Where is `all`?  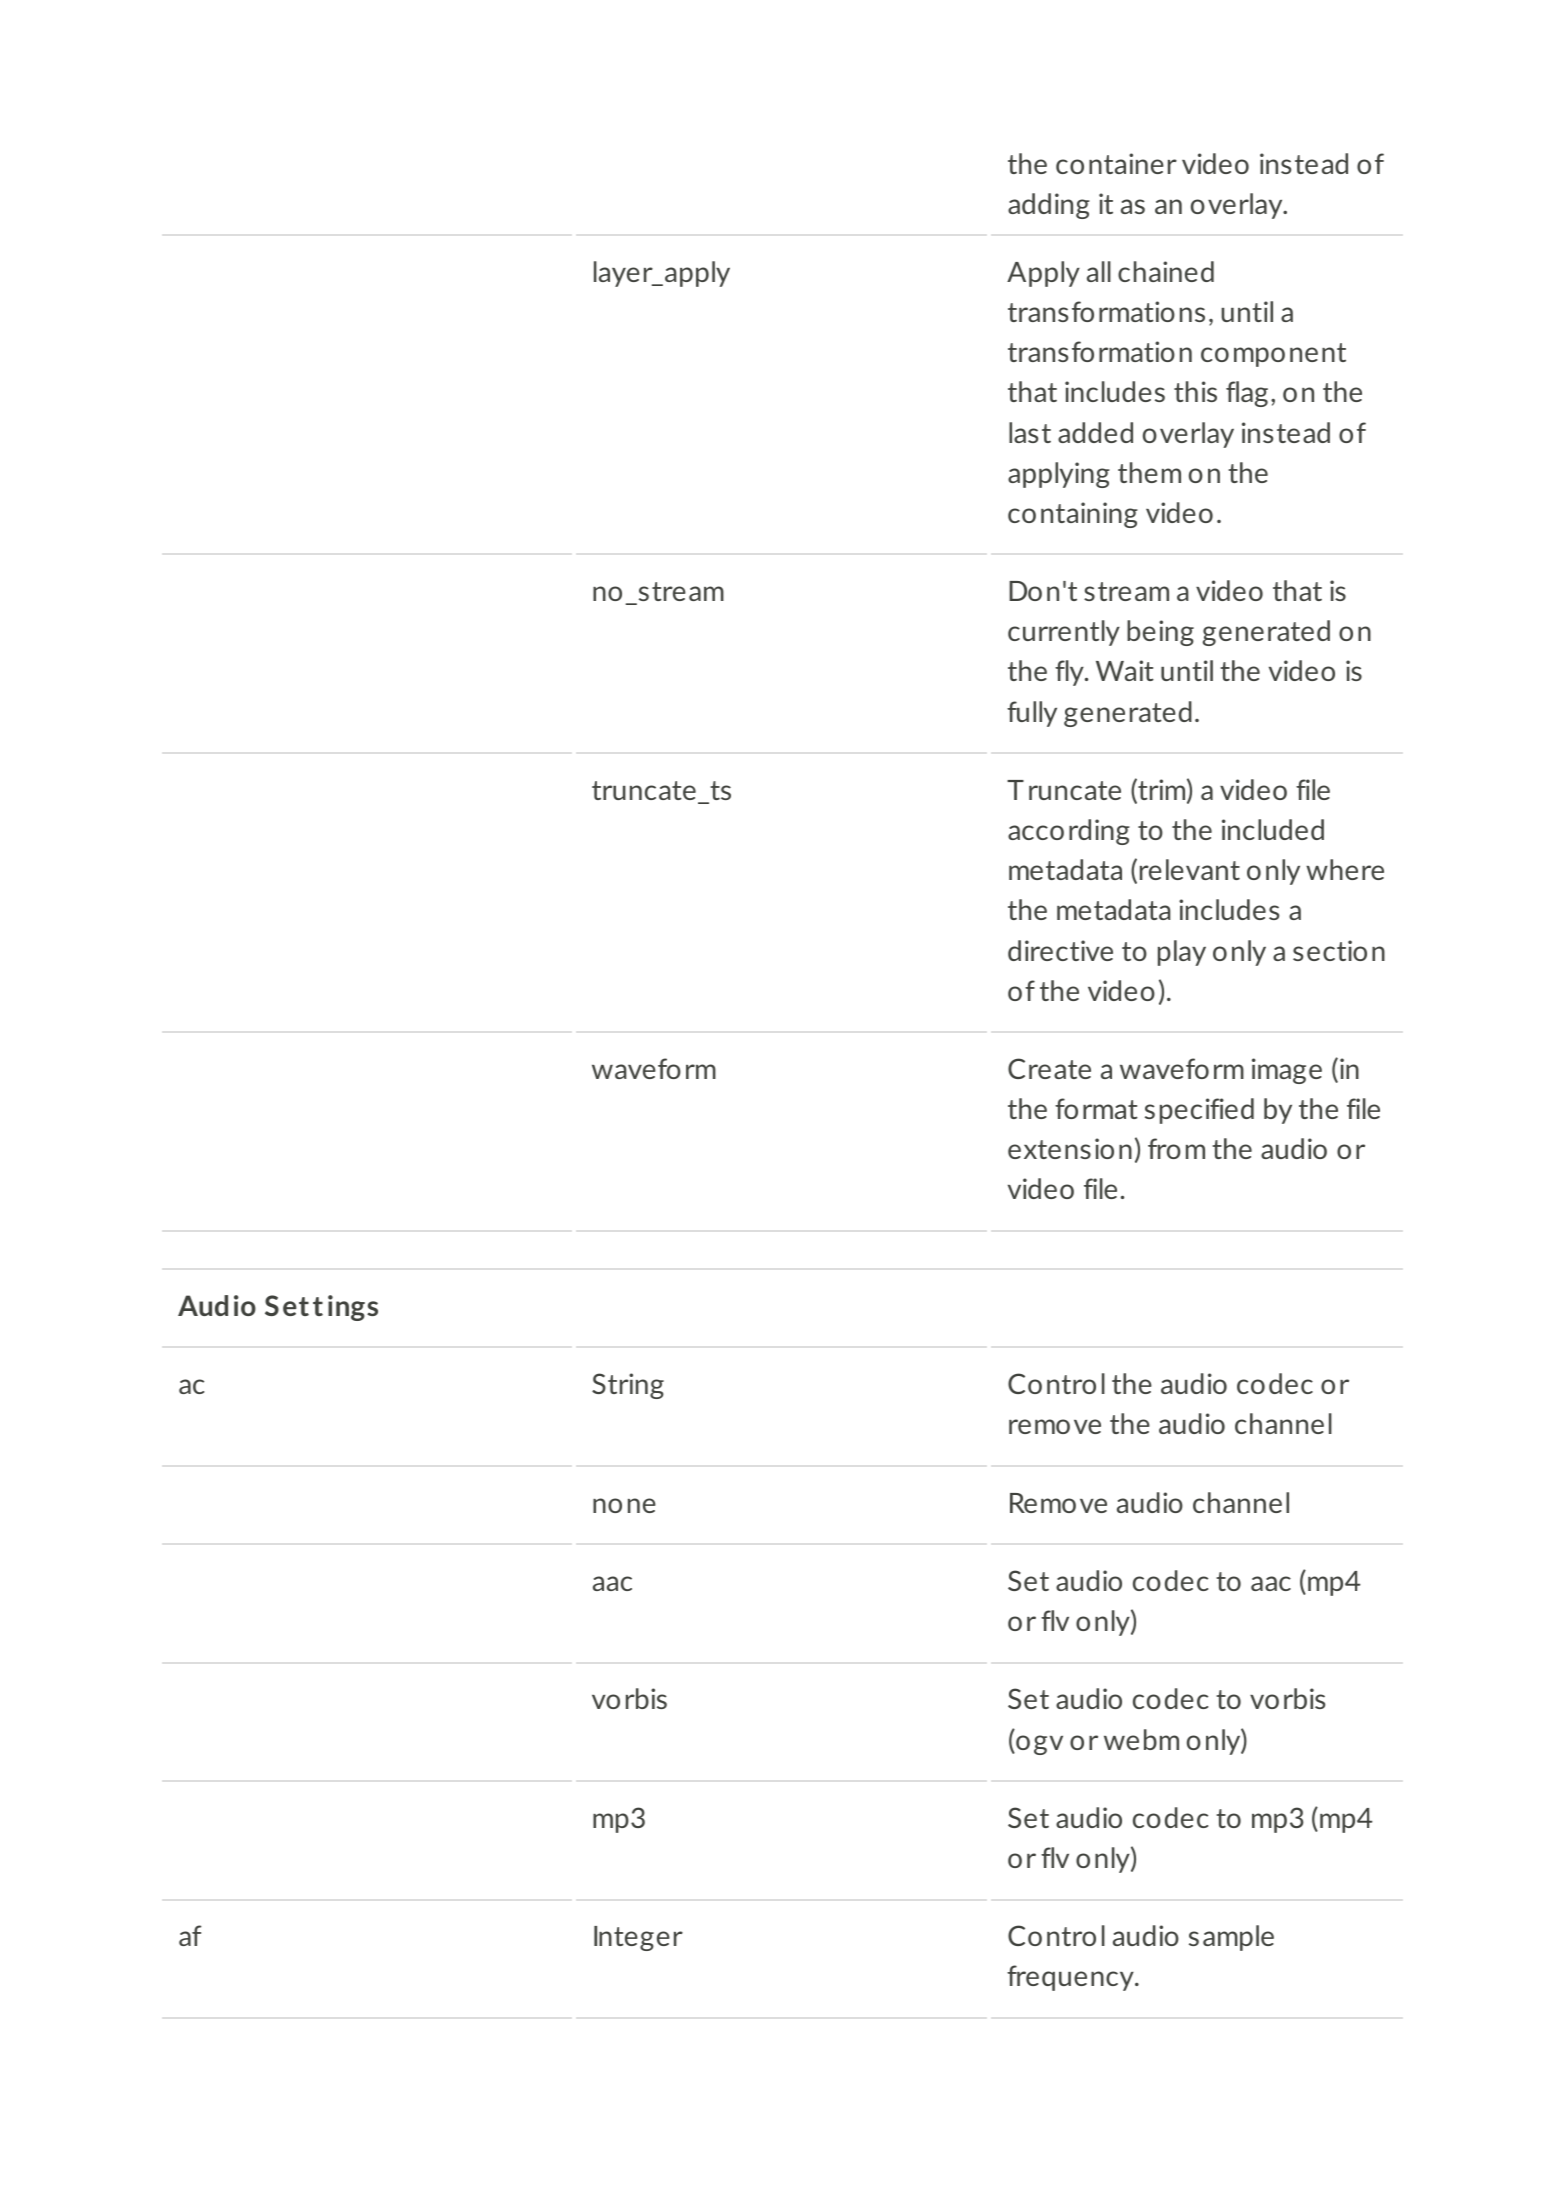
all is located at coordinates (1099, 271).
